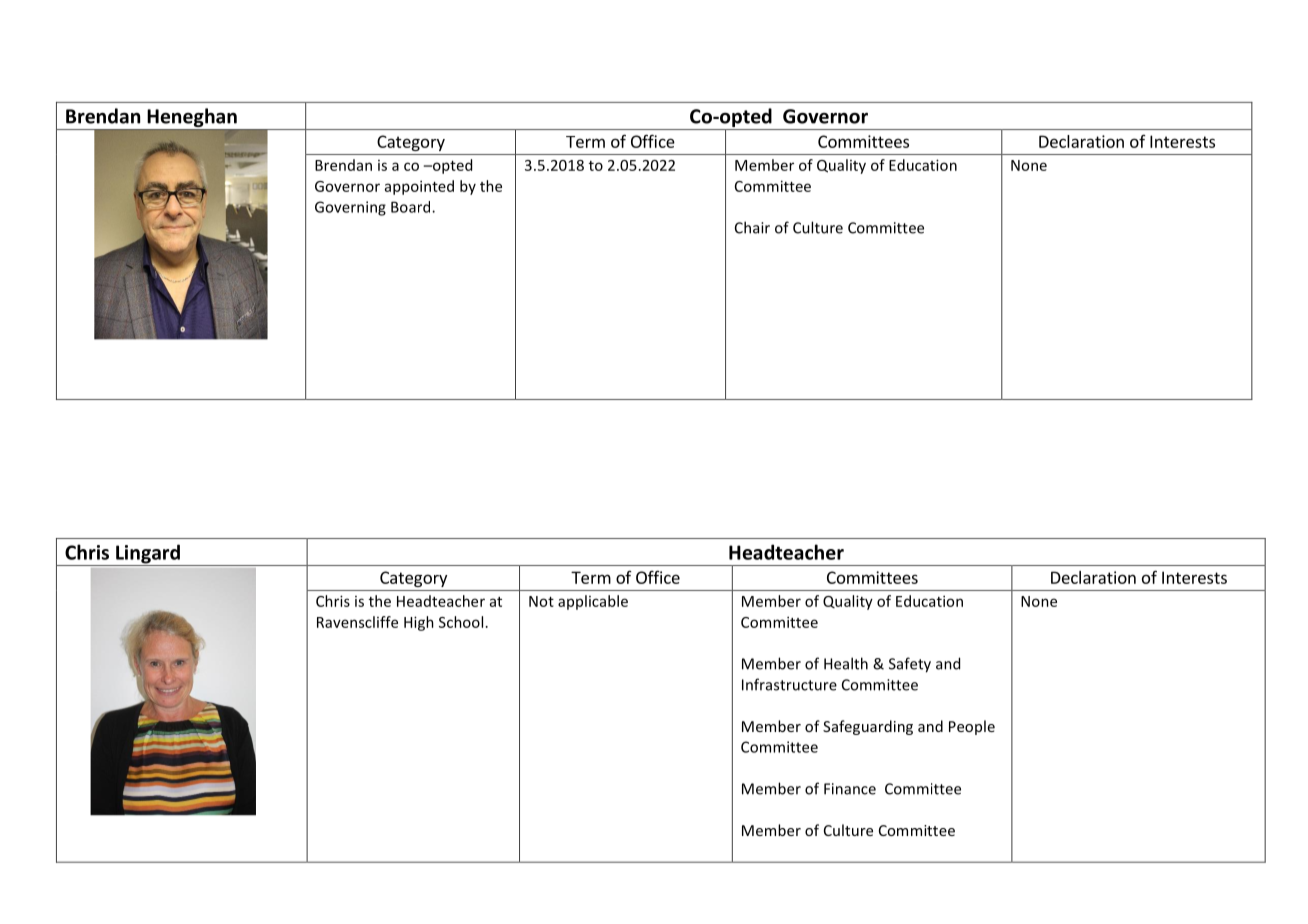  I want to click on Governing, so click(350, 208).
